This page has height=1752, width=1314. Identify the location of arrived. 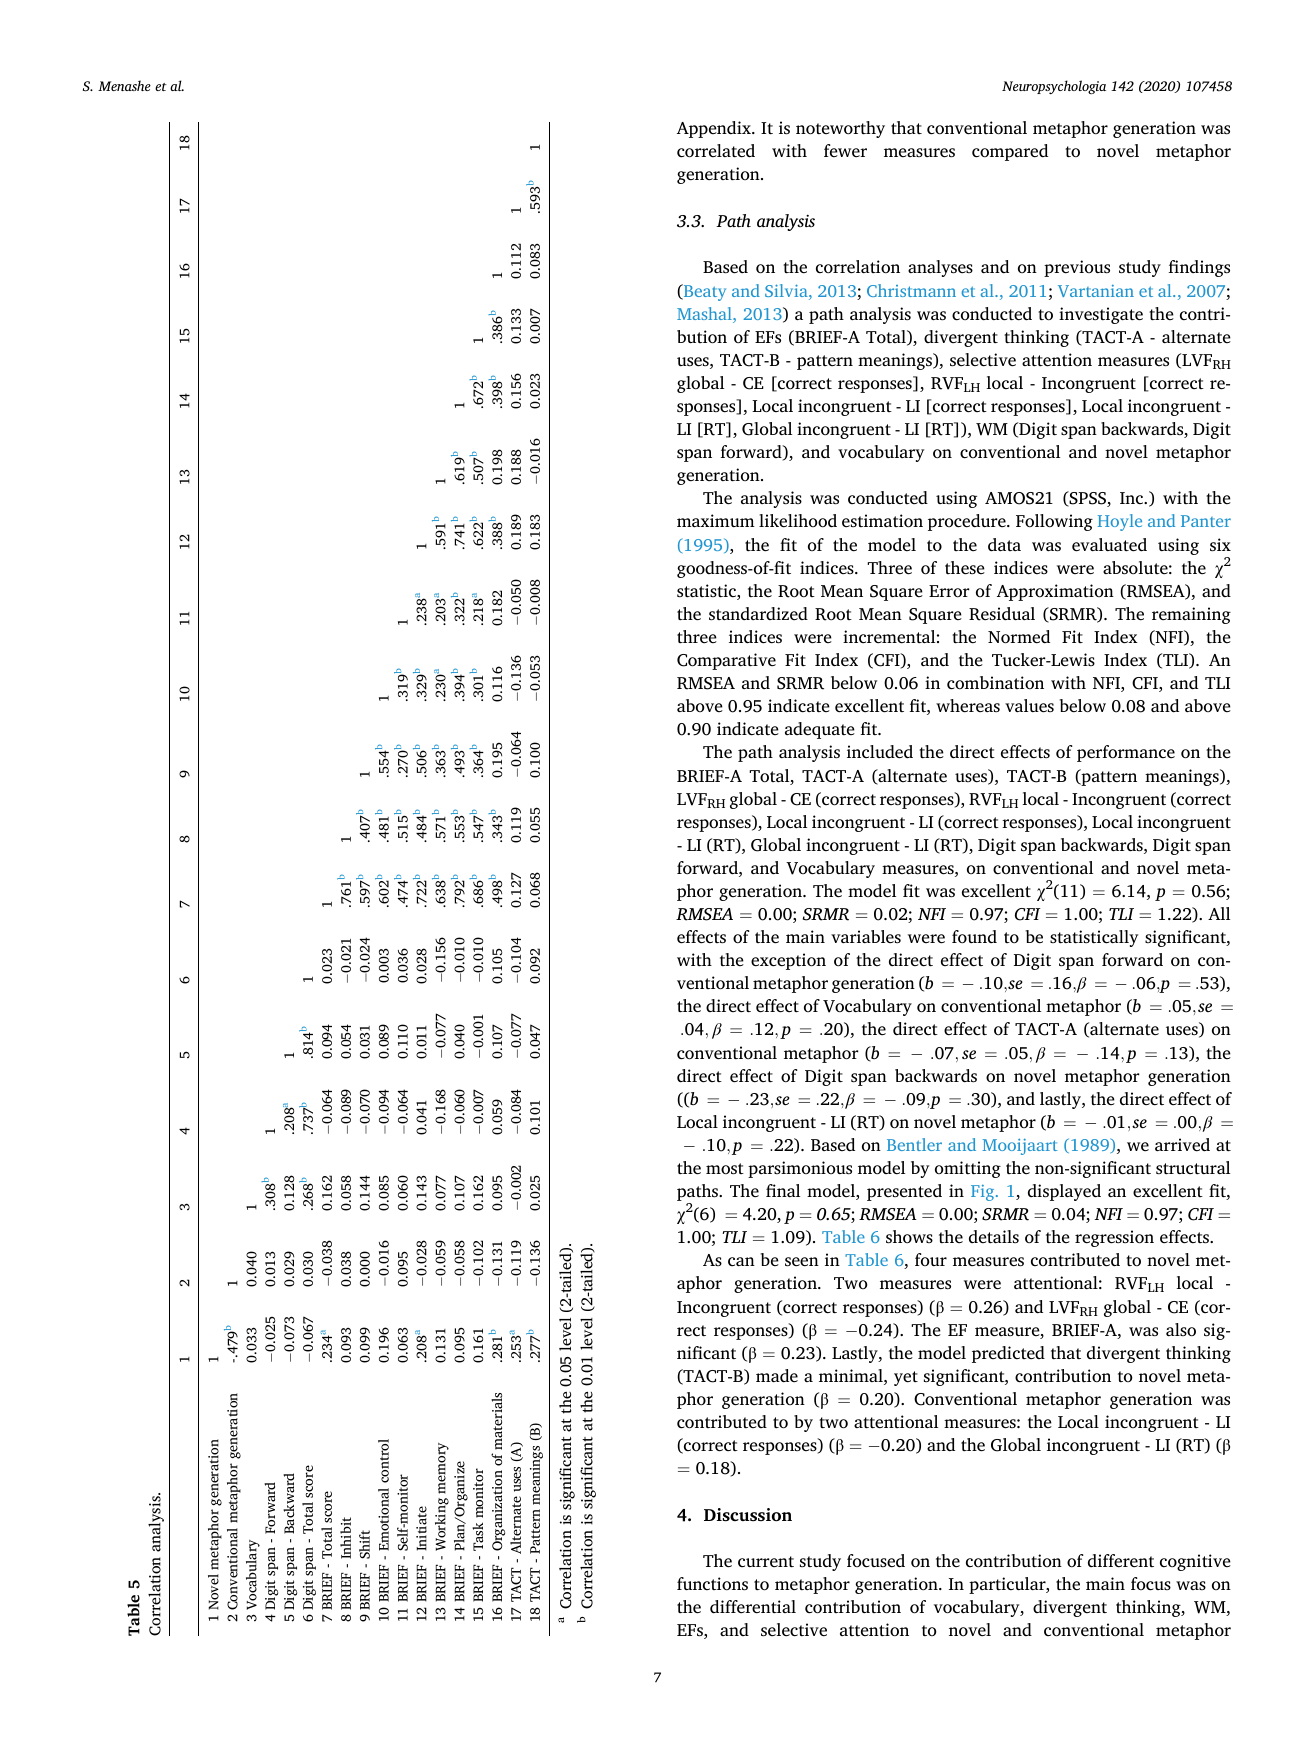
(1182, 1145).
